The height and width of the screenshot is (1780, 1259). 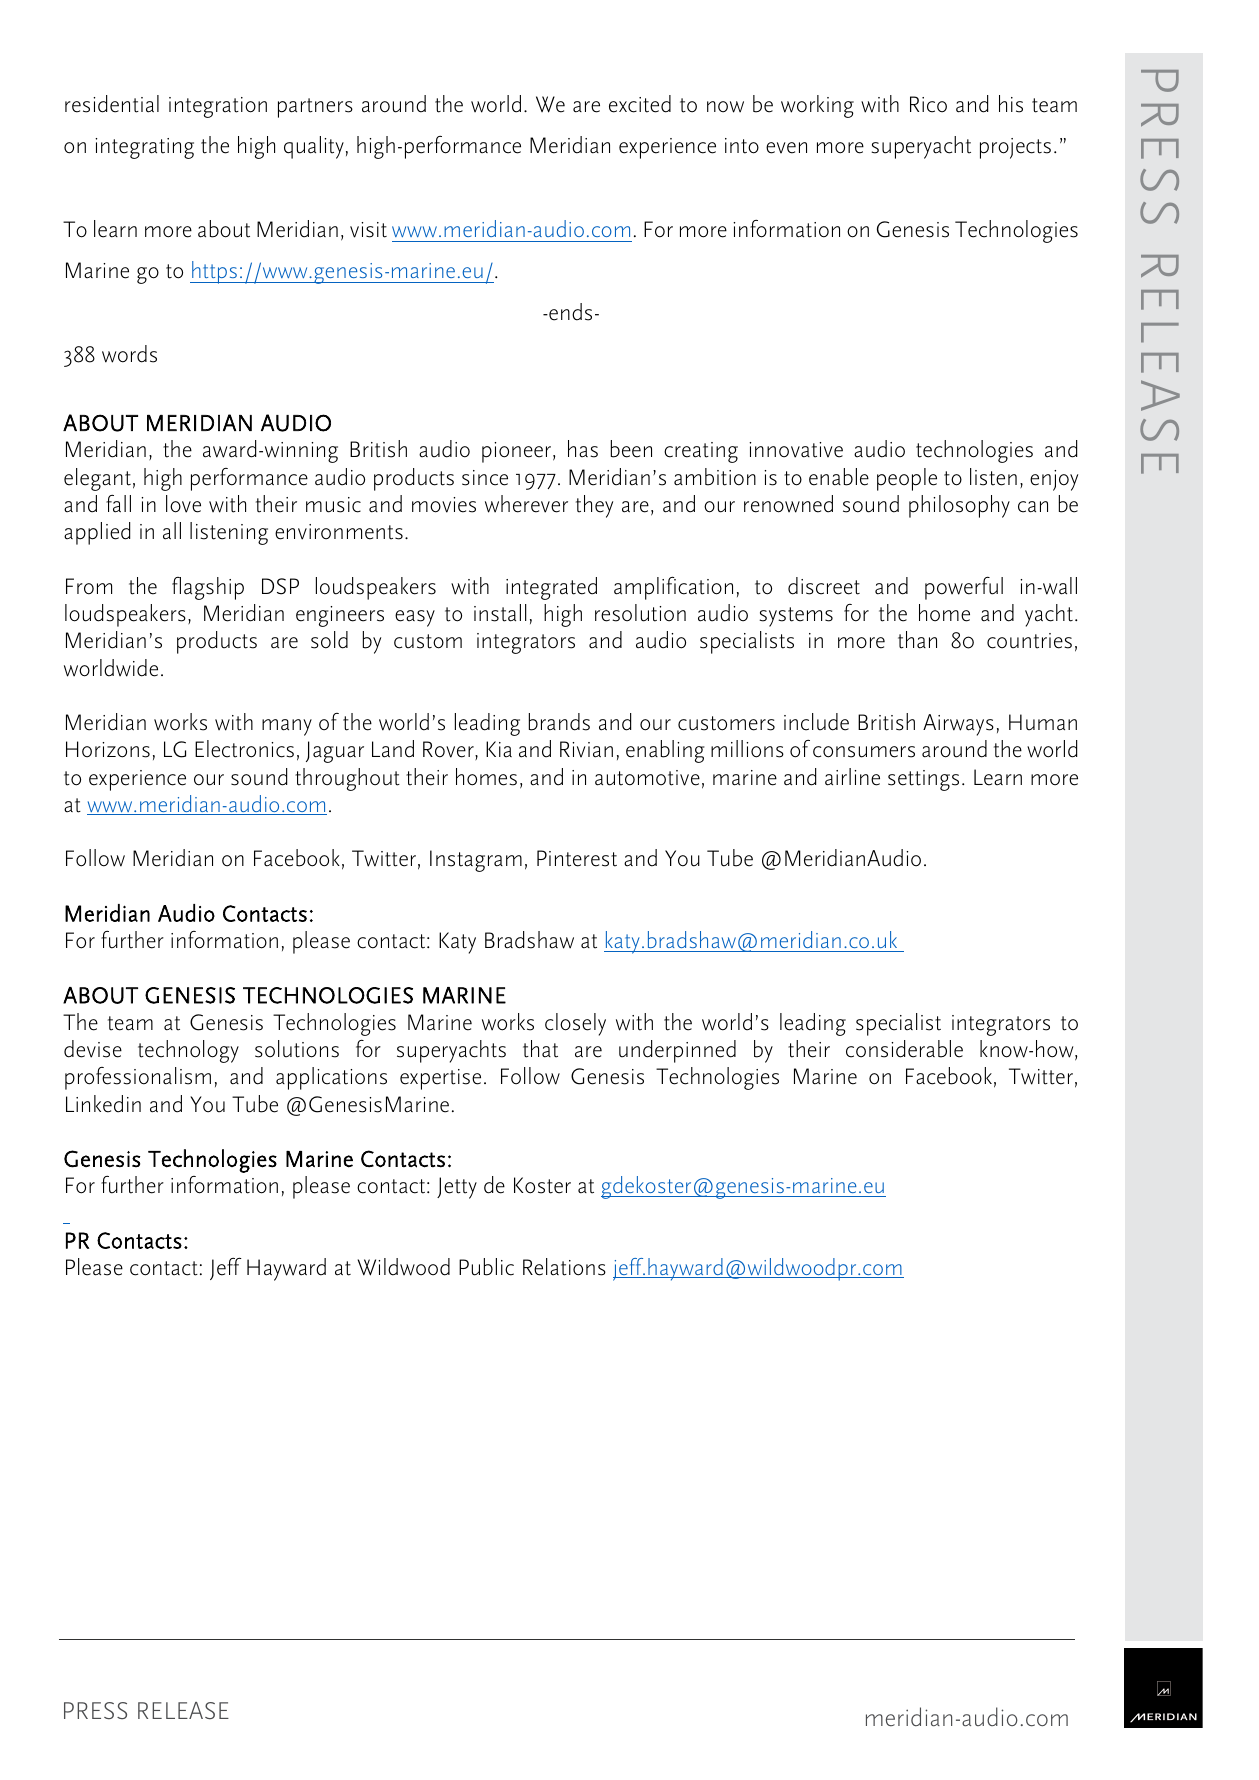 What do you see at coordinates (904, 1049) in the screenshot?
I see `considerable` at bounding box center [904, 1049].
